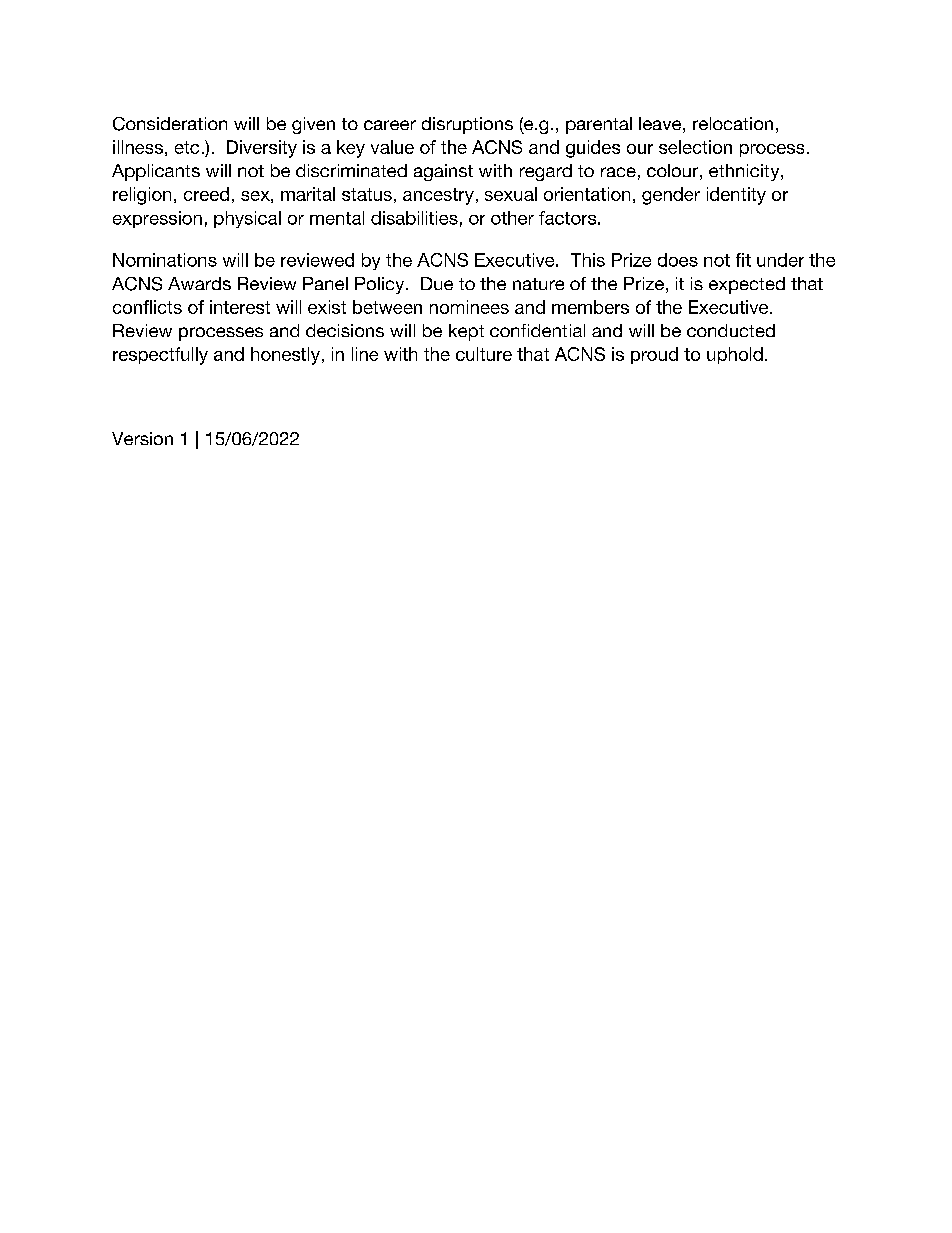 The height and width of the screenshot is (1233, 952). I want to click on physical, so click(247, 219).
